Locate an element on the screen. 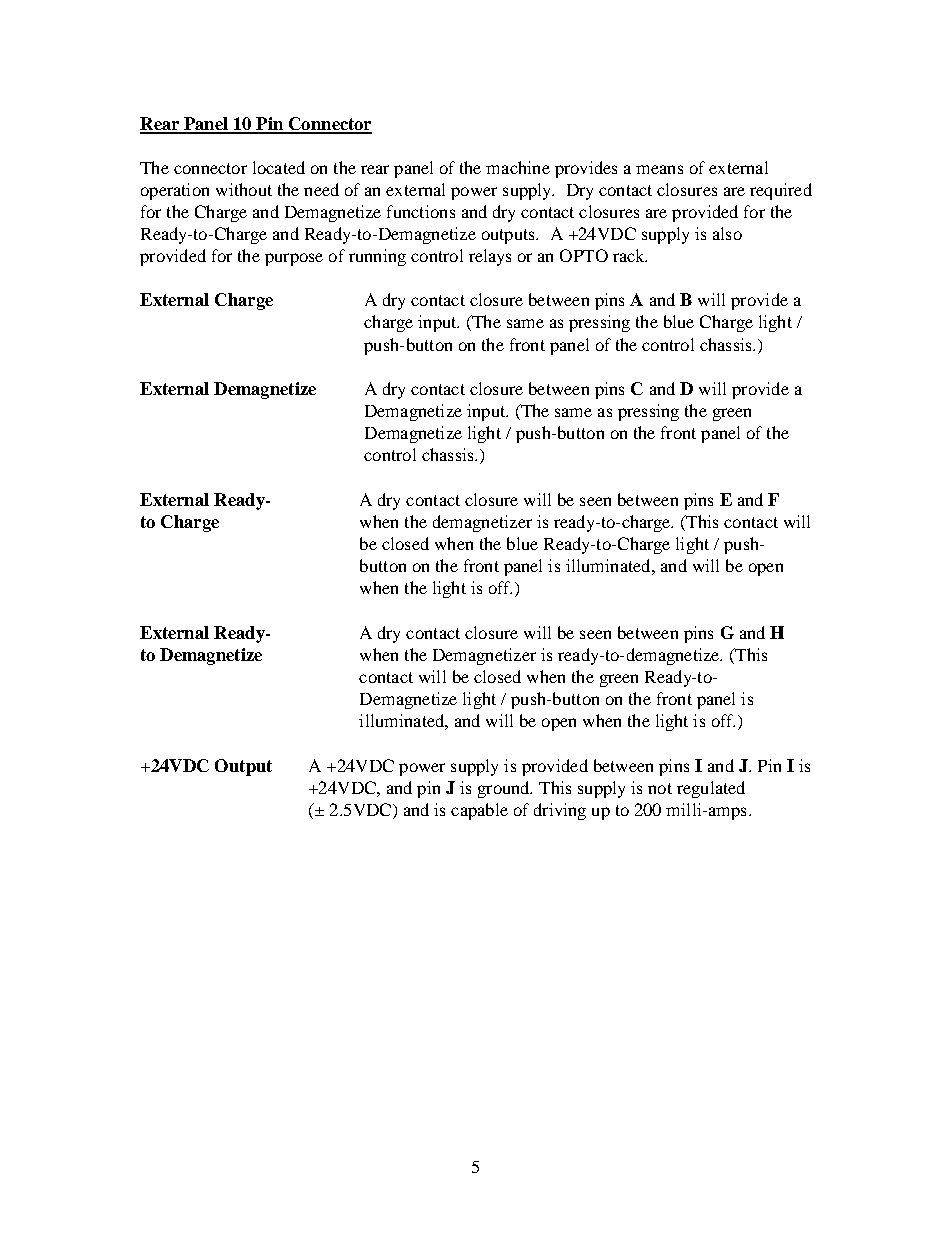  means is located at coordinates (659, 169).
